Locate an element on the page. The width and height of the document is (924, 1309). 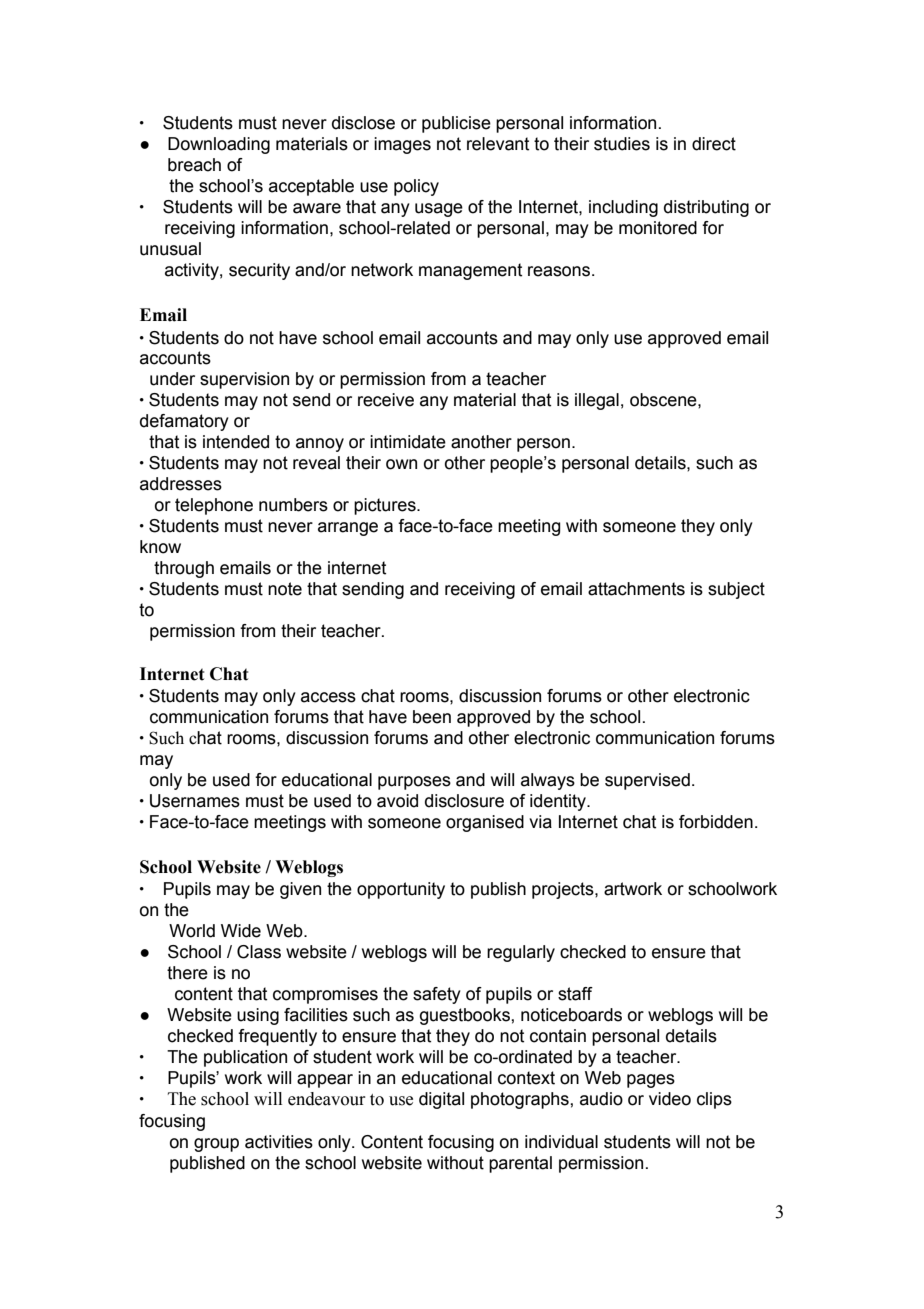
supervision is located at coordinates (244, 380).
